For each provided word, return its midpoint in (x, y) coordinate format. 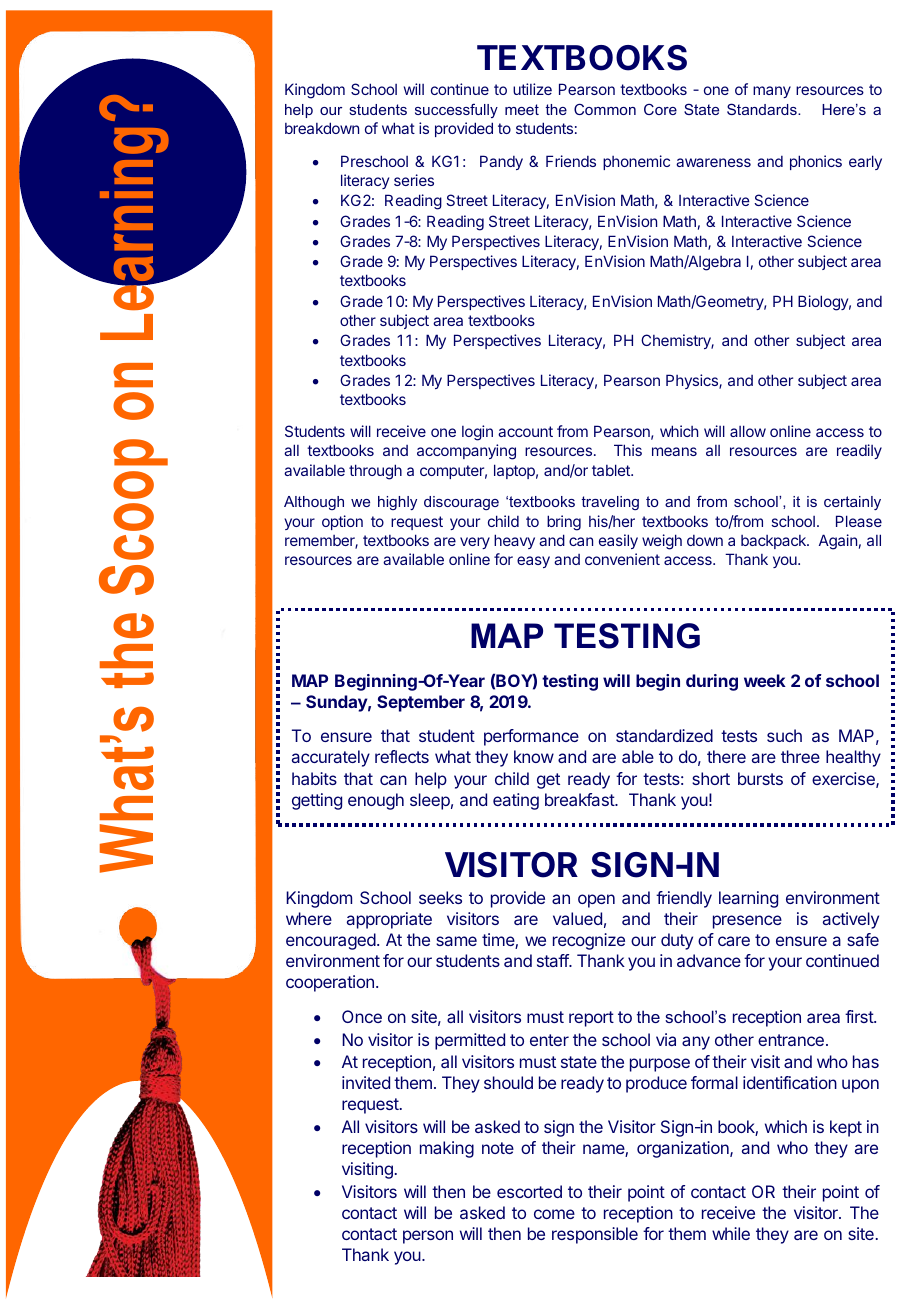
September (421, 703)
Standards (763, 109)
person (428, 1237)
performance (531, 737)
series (414, 180)
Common (605, 109)
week (765, 680)
